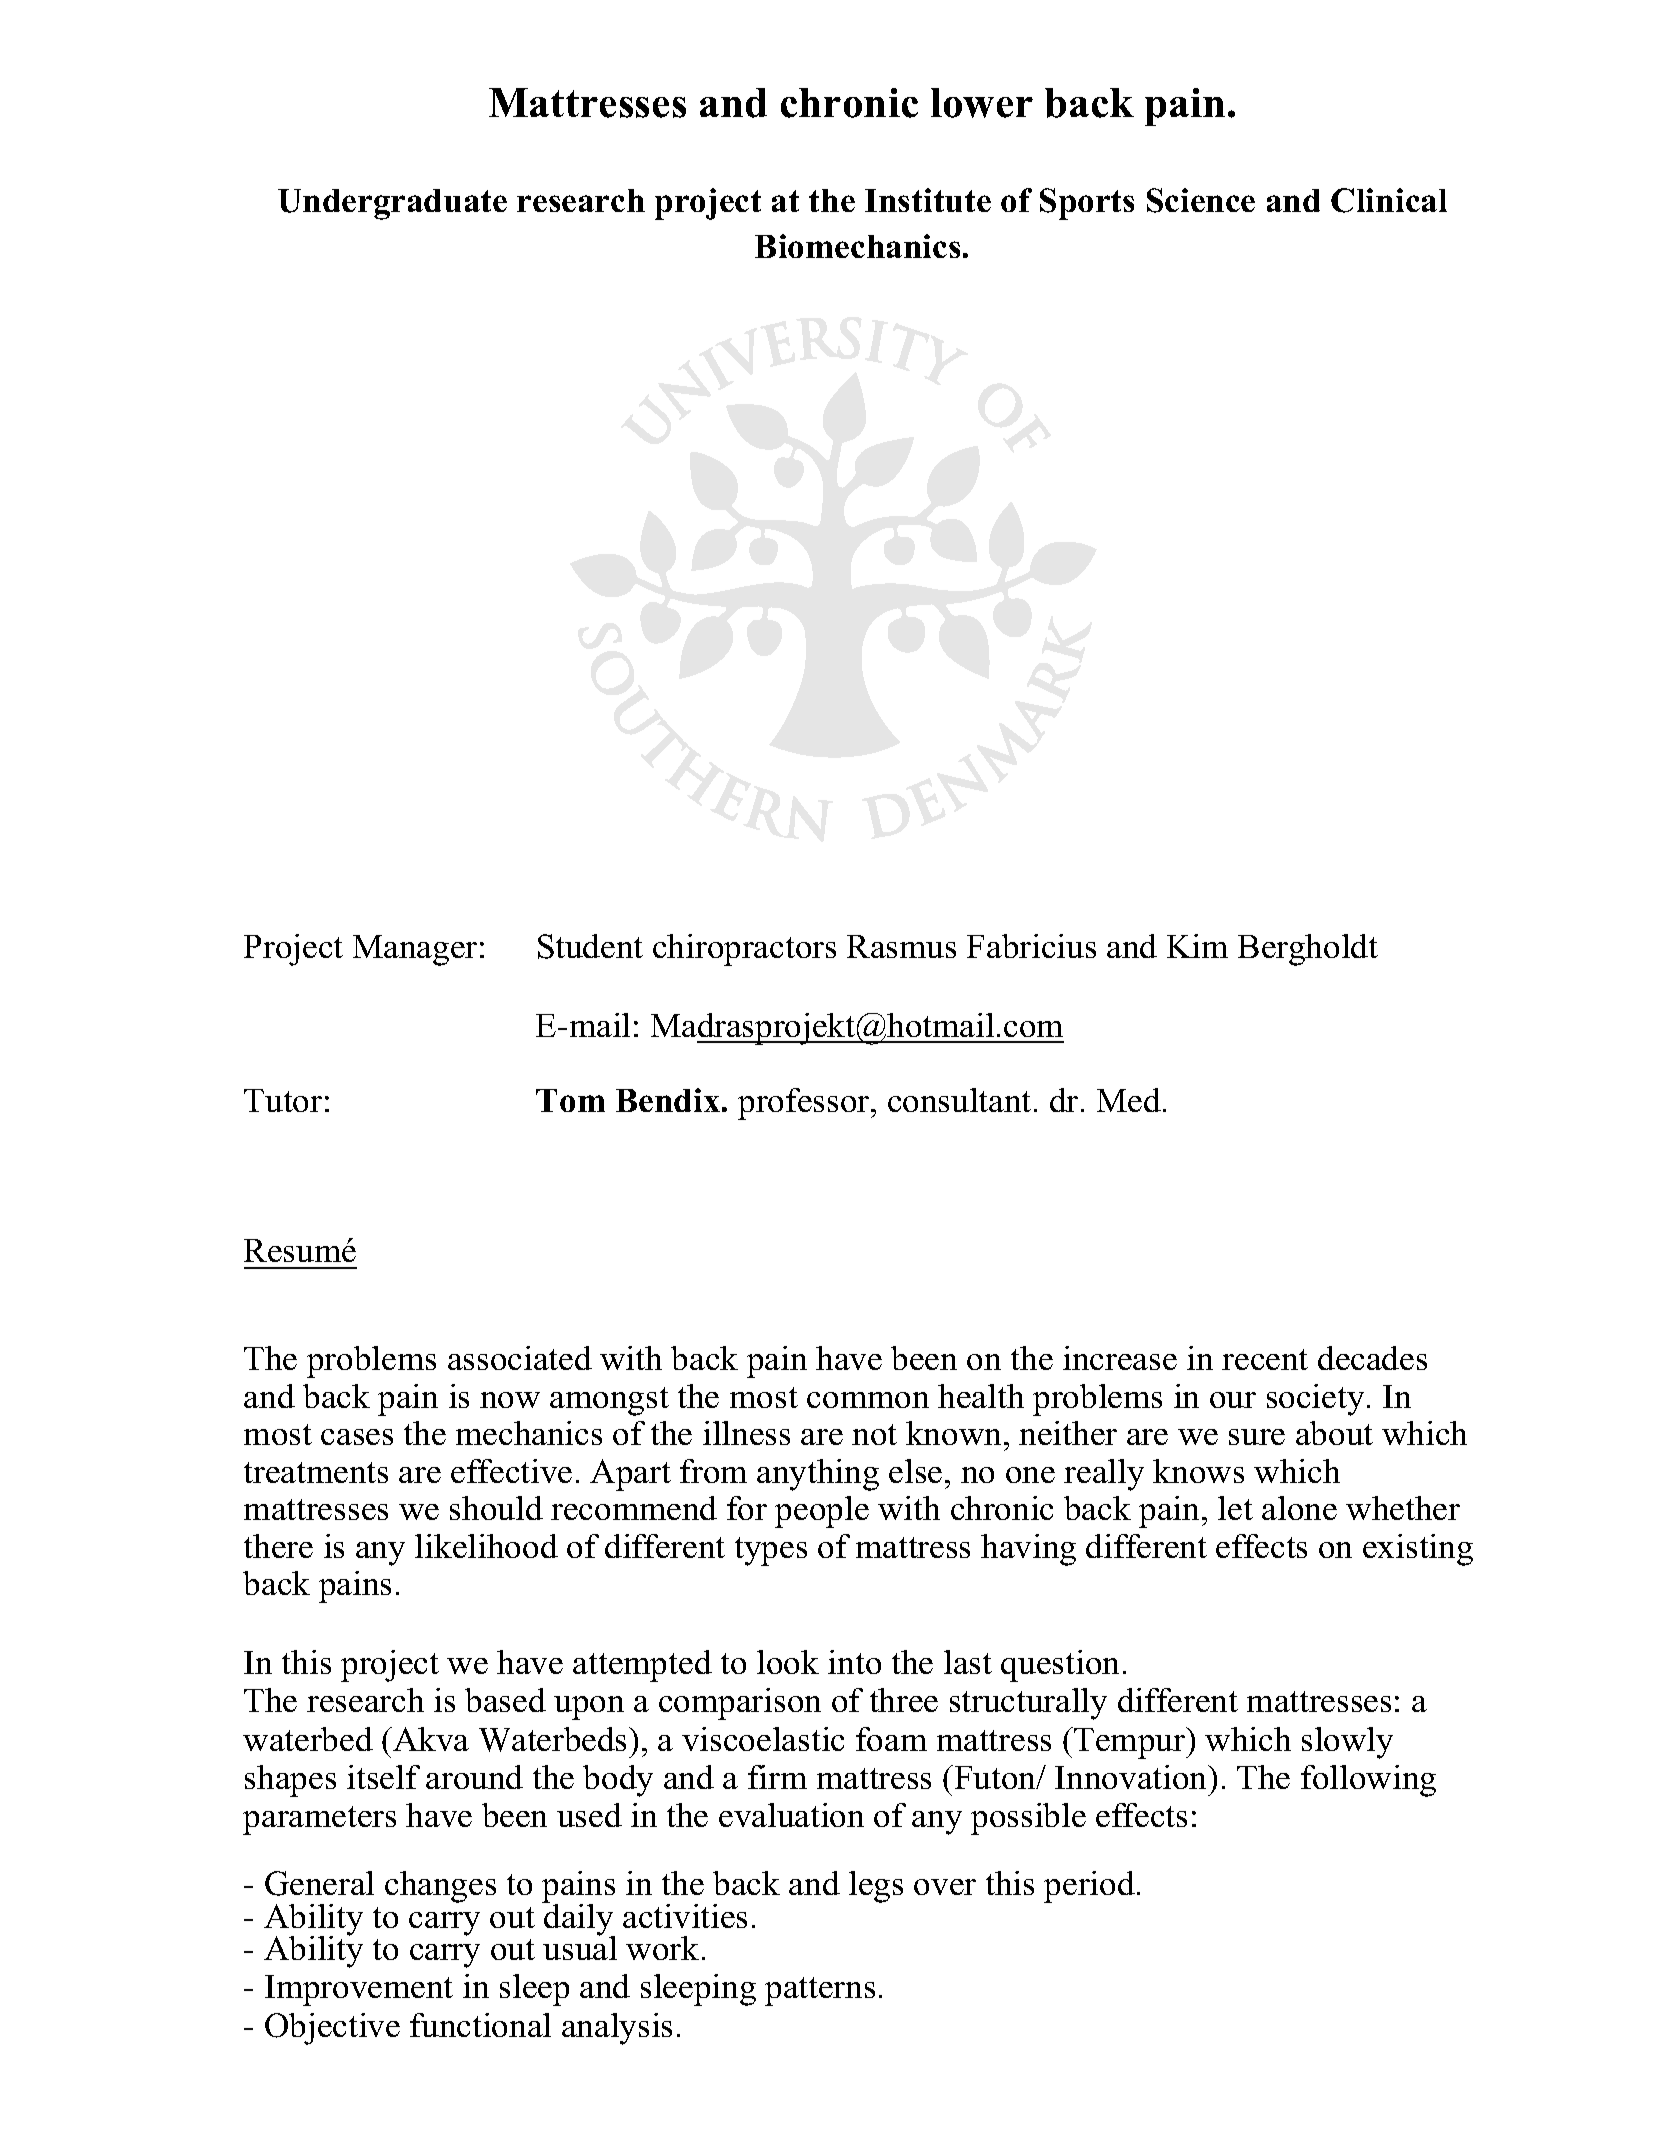  What do you see at coordinates (357, 1437) in the screenshot?
I see `cases` at bounding box center [357, 1437].
